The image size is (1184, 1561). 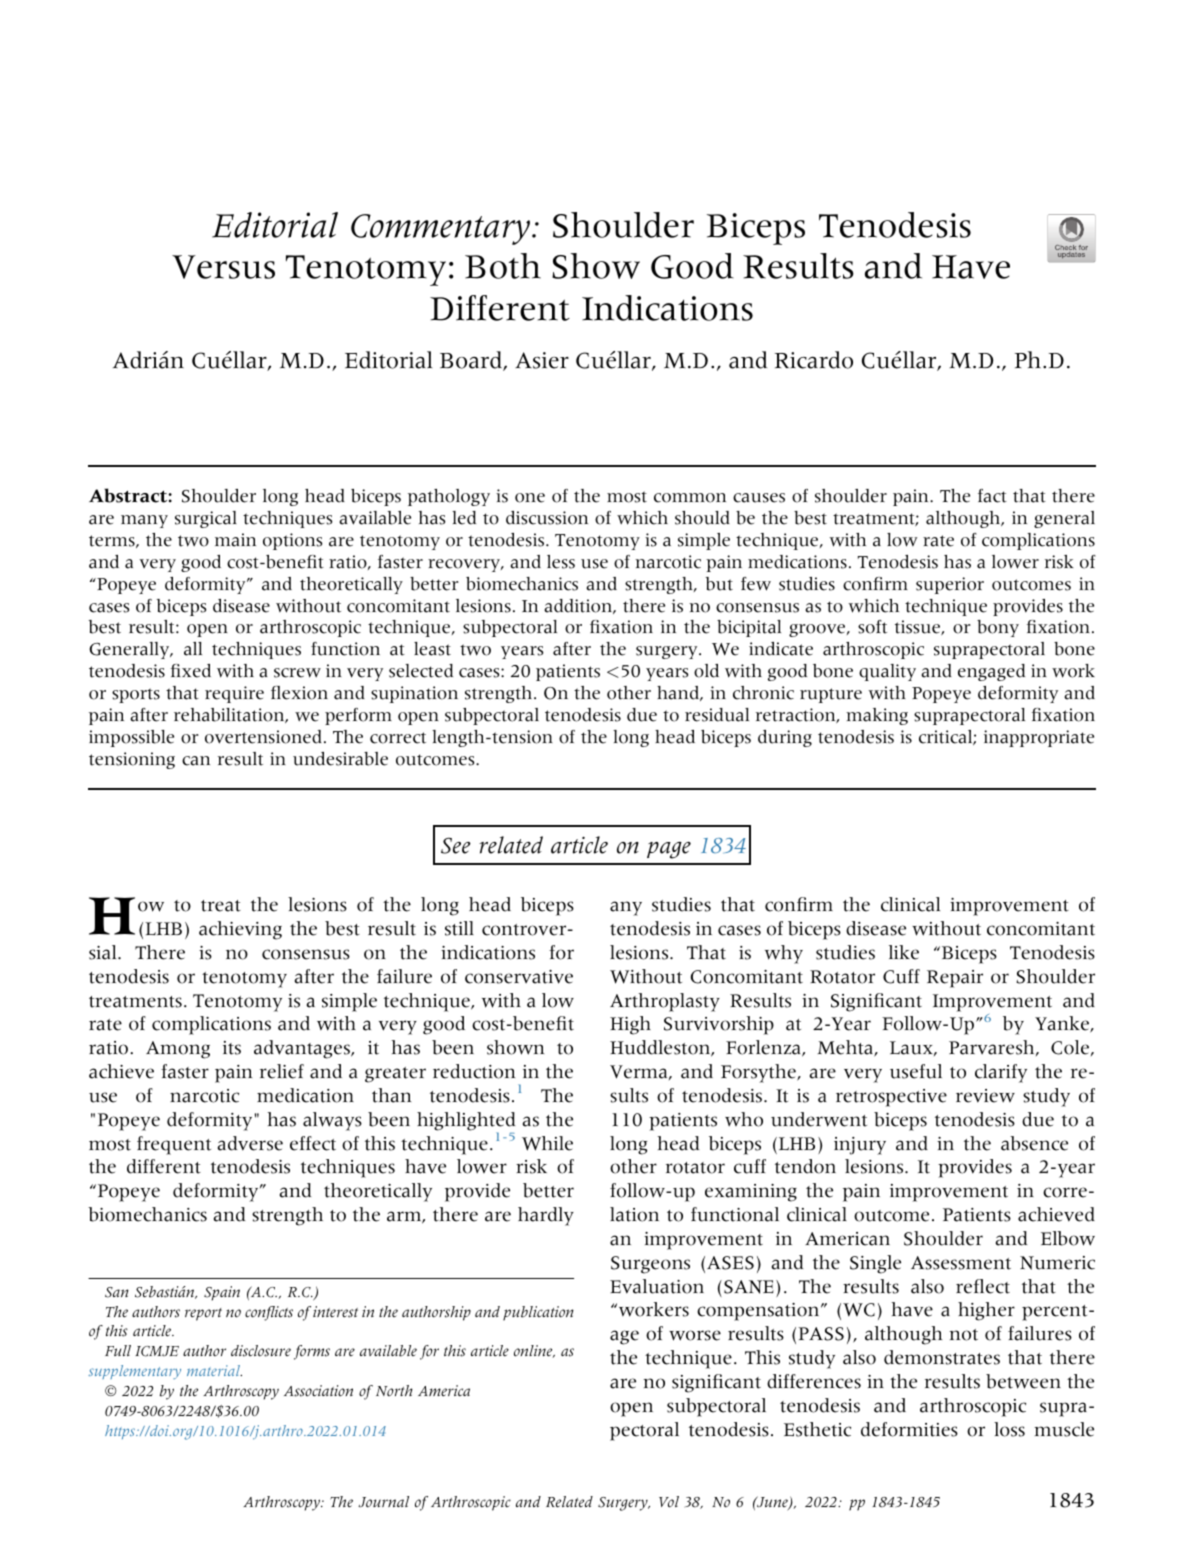 I want to click on achieving, so click(x=240, y=930).
